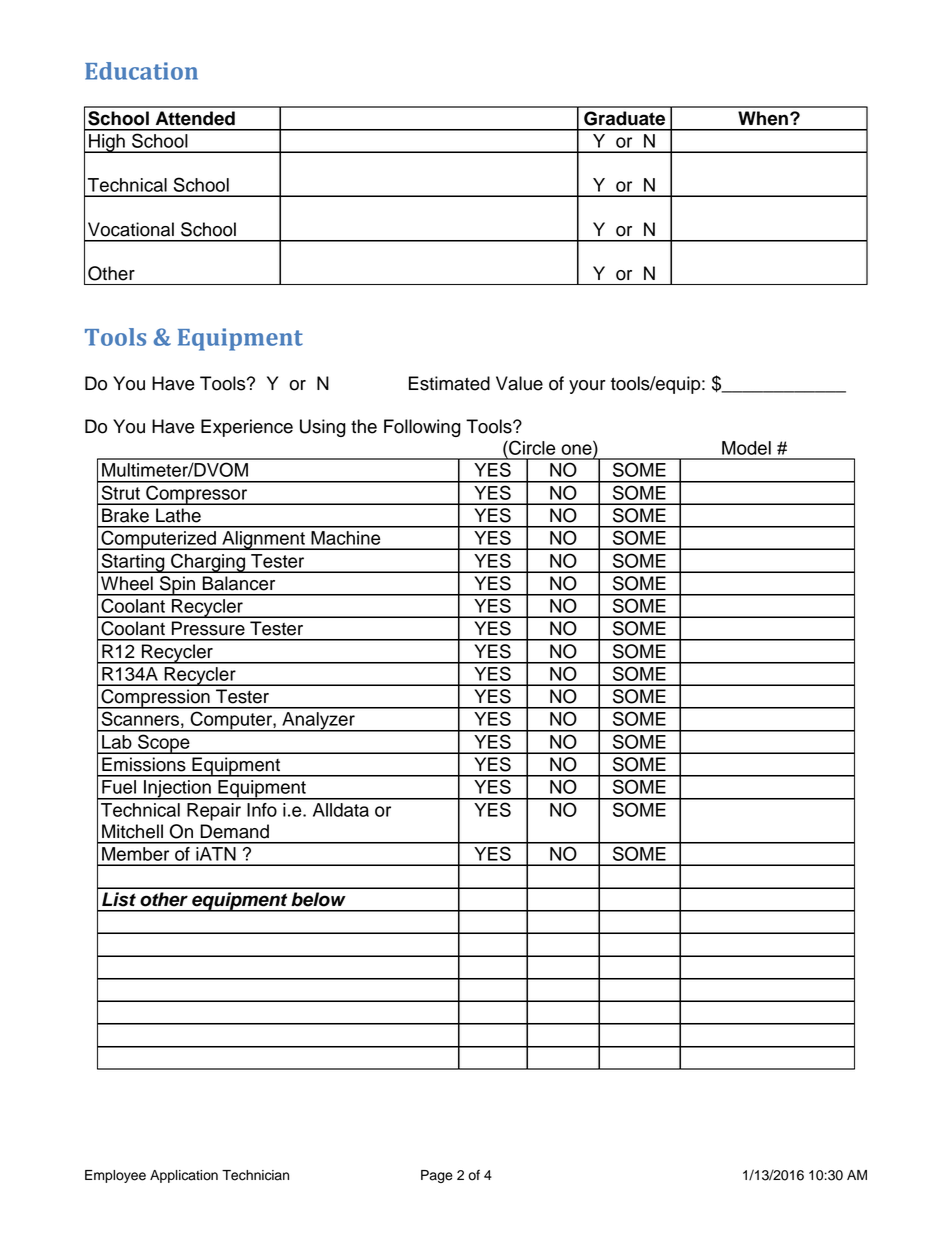  I want to click on your, so click(587, 387).
